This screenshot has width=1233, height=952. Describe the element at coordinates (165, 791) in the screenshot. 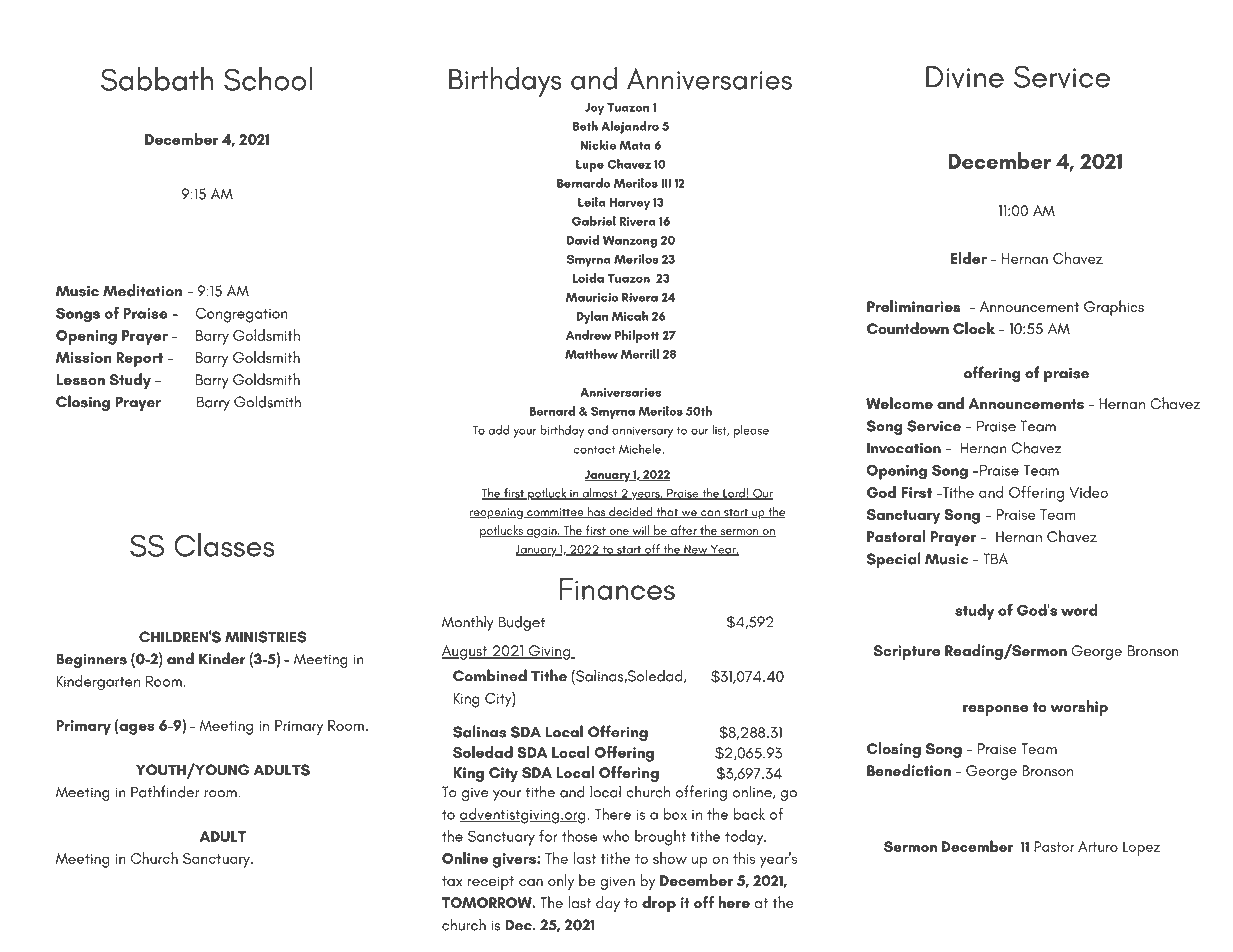

I see `Pathfinder` at that location.
